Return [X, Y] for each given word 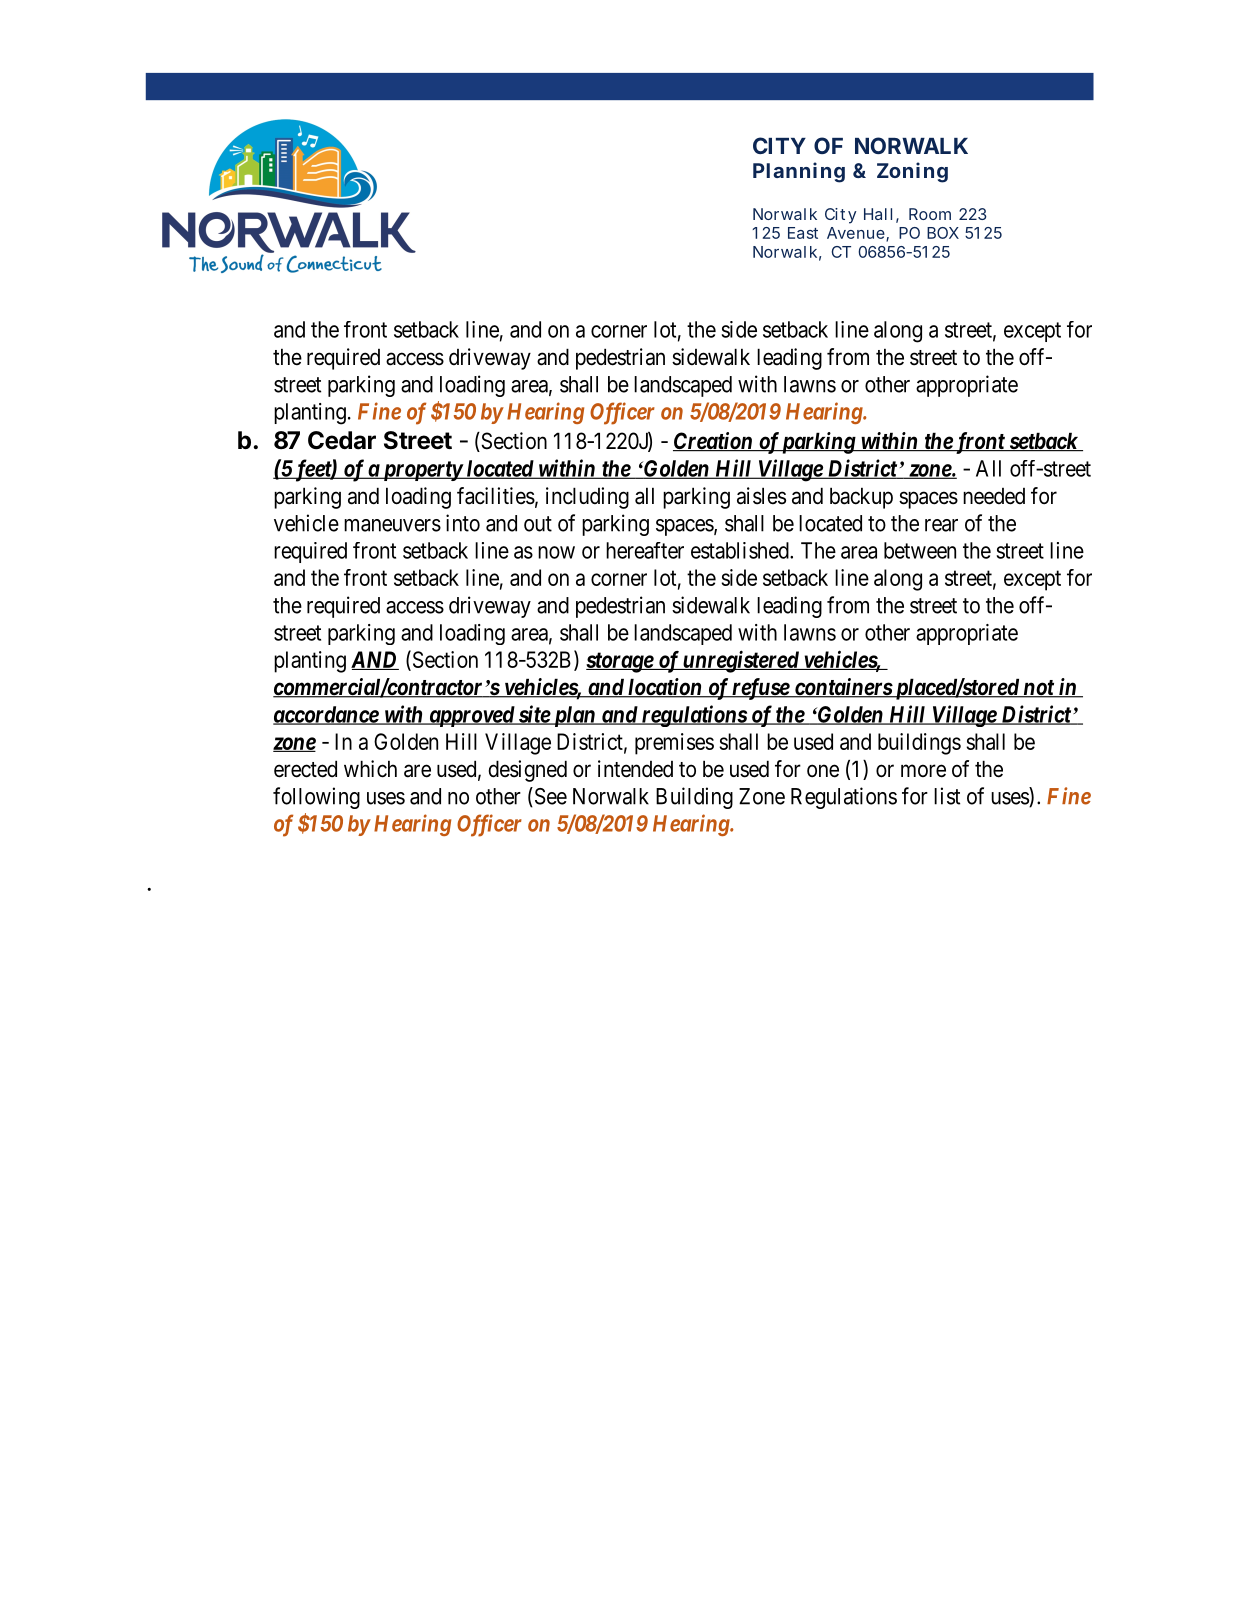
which [370, 769]
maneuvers [392, 525]
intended [635, 769]
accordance [326, 715]
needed [994, 496]
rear [941, 525]
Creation [713, 442]
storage [620, 662]
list [947, 796]
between [920, 550]
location [665, 688]
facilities [496, 496]
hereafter [645, 550]
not [1038, 689]
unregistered [741, 661]
